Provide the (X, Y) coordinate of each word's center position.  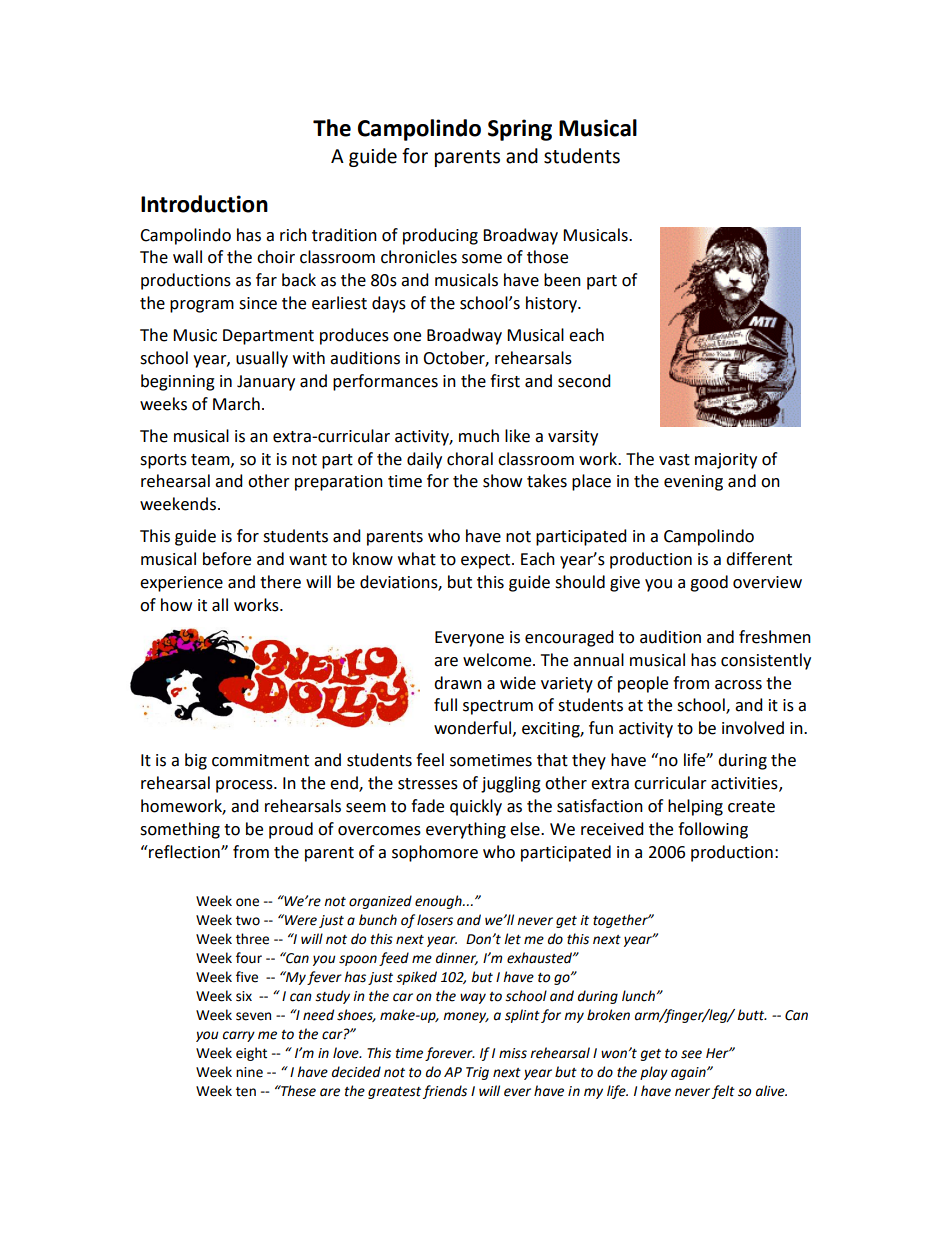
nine (249, 1072)
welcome (498, 660)
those (547, 257)
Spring (520, 130)
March (236, 404)
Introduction (204, 204)
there (280, 582)
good (709, 583)
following (713, 830)
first (505, 381)
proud (291, 830)
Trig (477, 1073)
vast (674, 460)
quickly (476, 807)
